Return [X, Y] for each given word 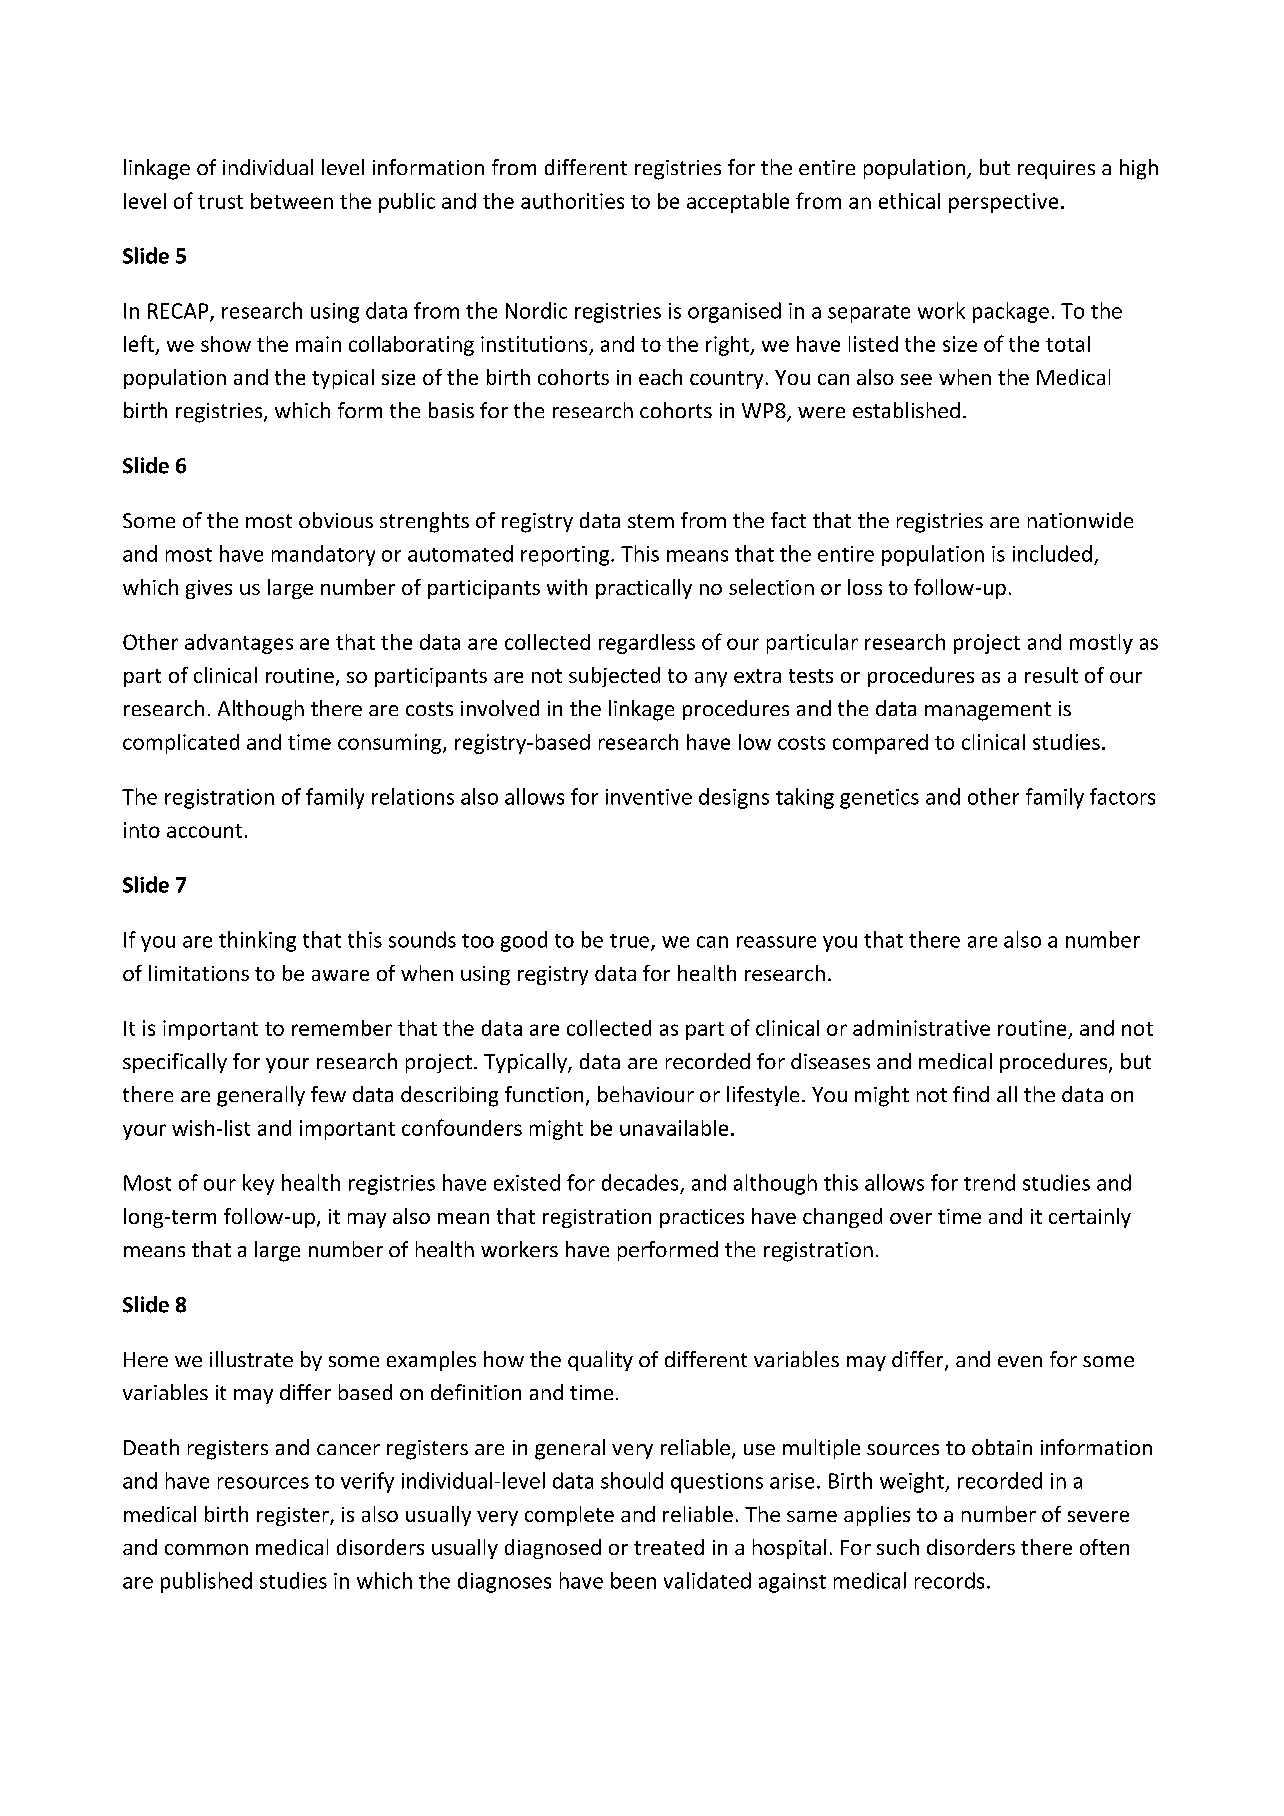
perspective [1003, 203]
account [204, 831]
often [1104, 1547]
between [292, 201]
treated [669, 1547]
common [206, 1549]
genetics [879, 799]
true [631, 942]
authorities [572, 201]
